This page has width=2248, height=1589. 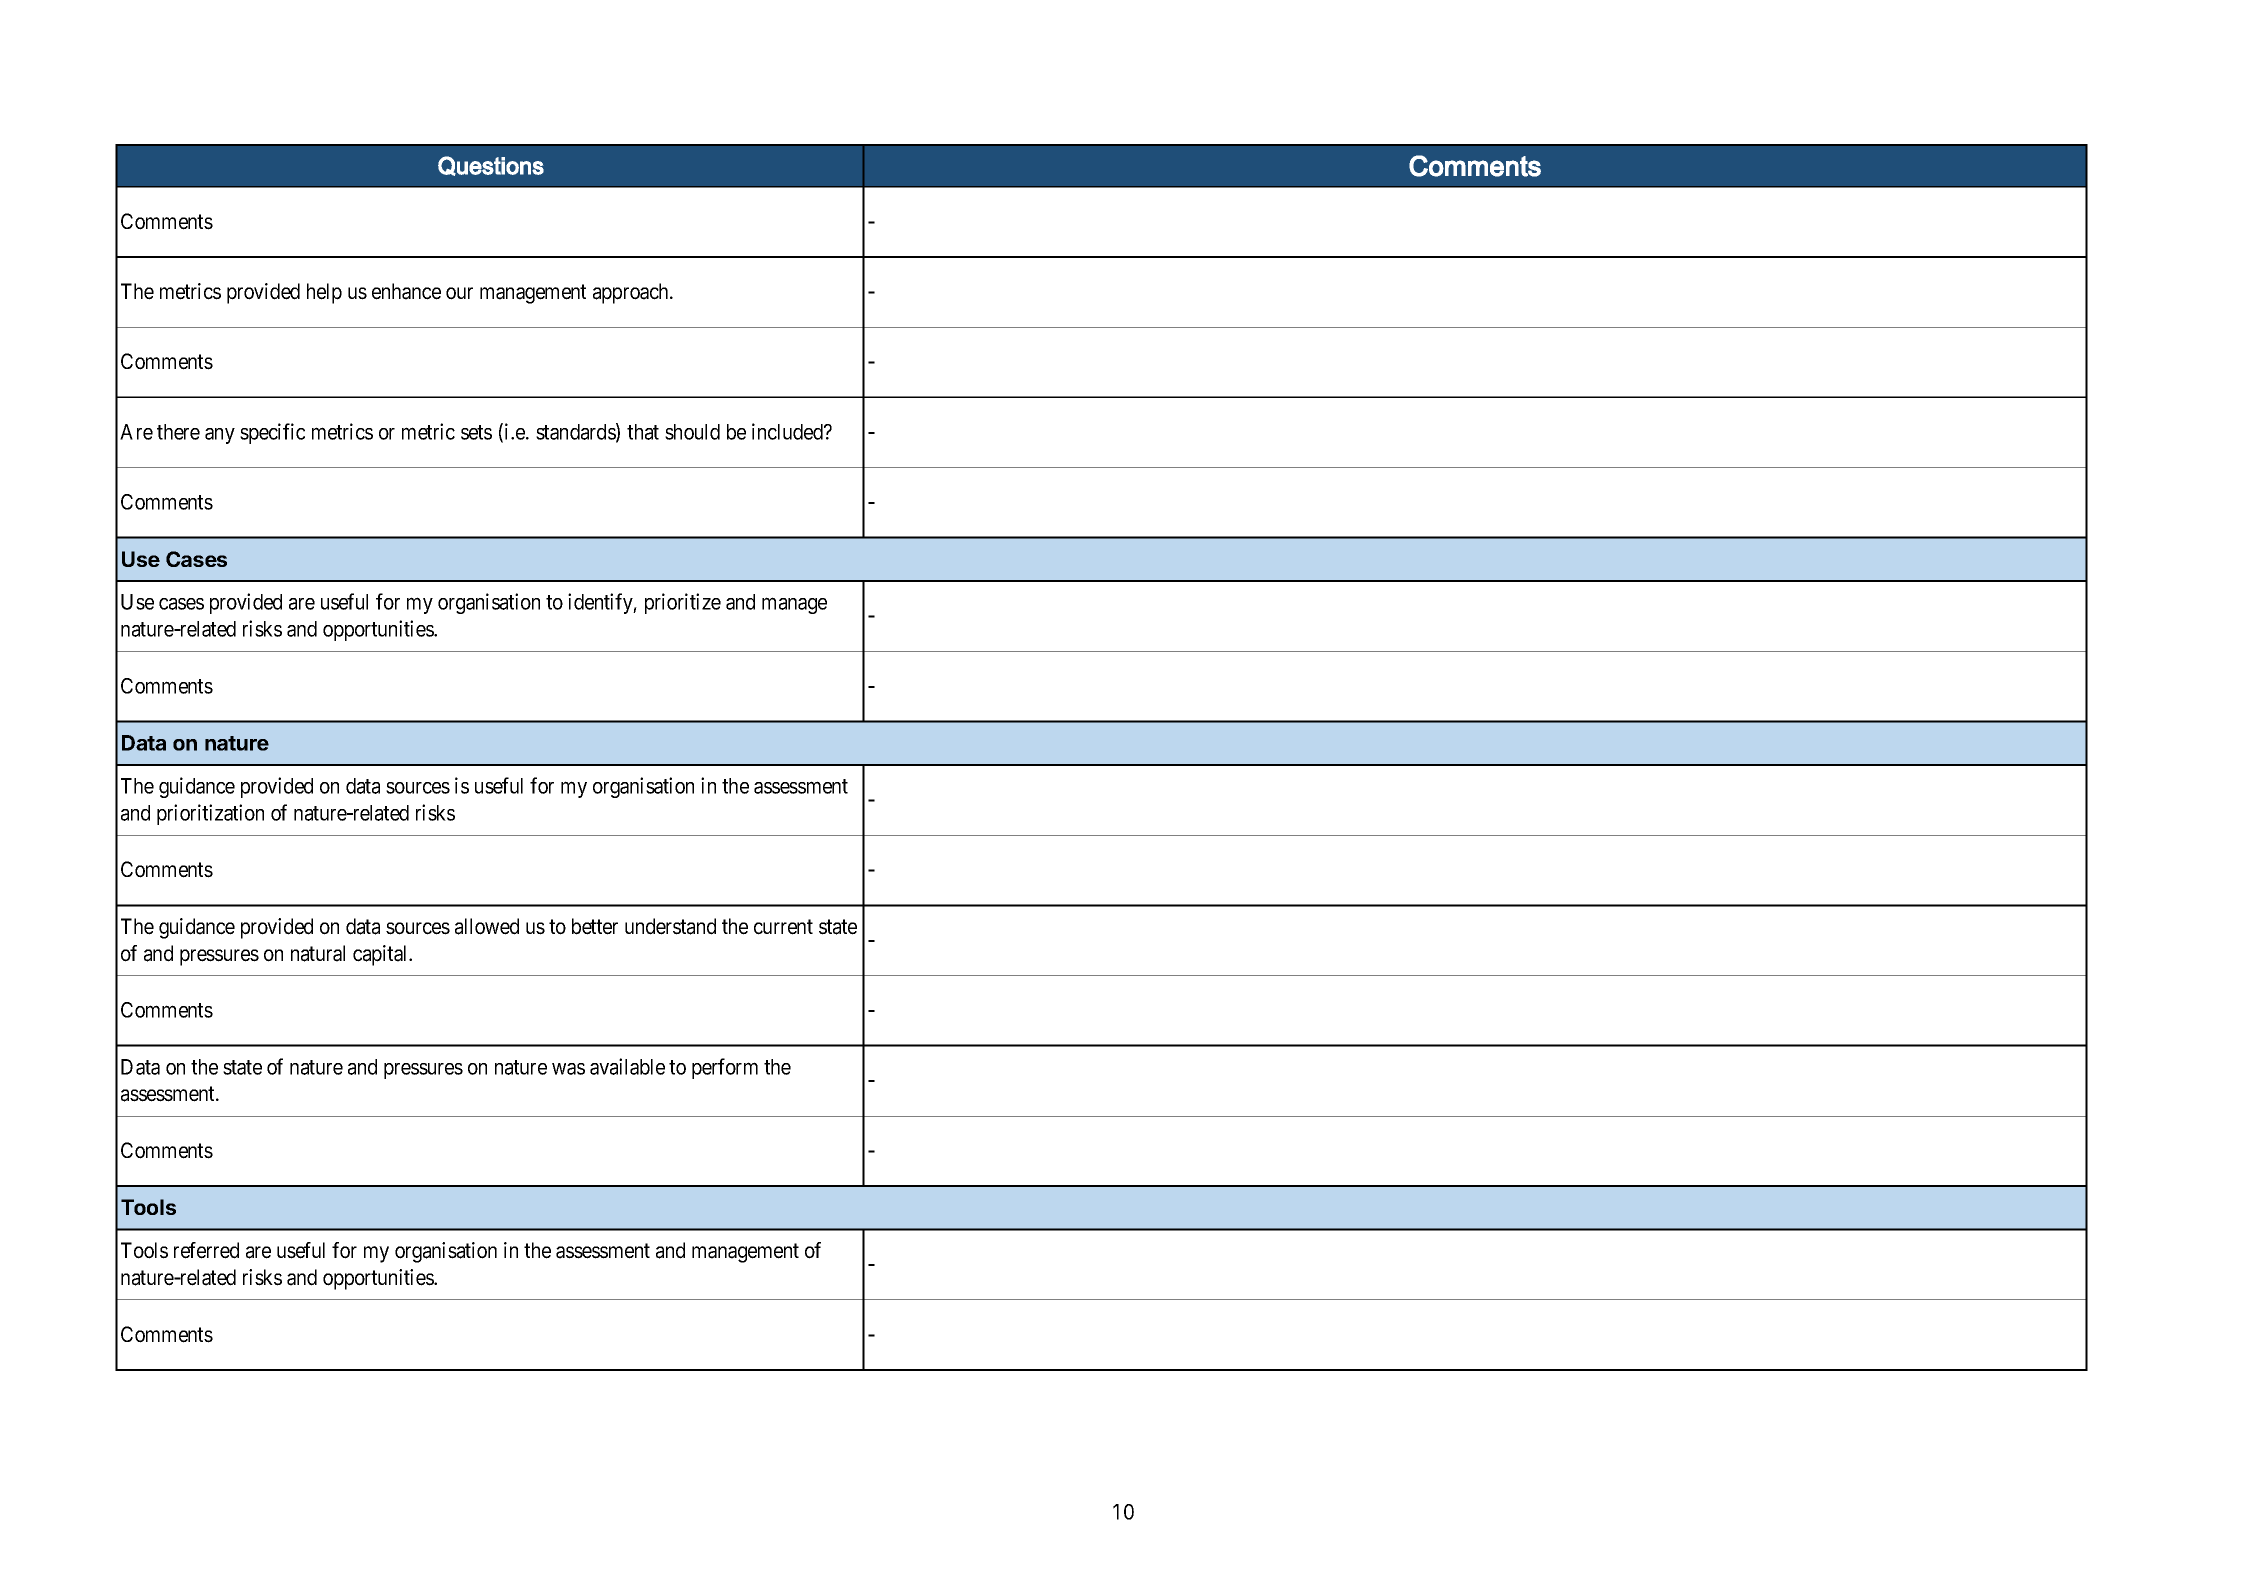 What do you see at coordinates (670, 926) in the page?
I see `understand` at bounding box center [670, 926].
